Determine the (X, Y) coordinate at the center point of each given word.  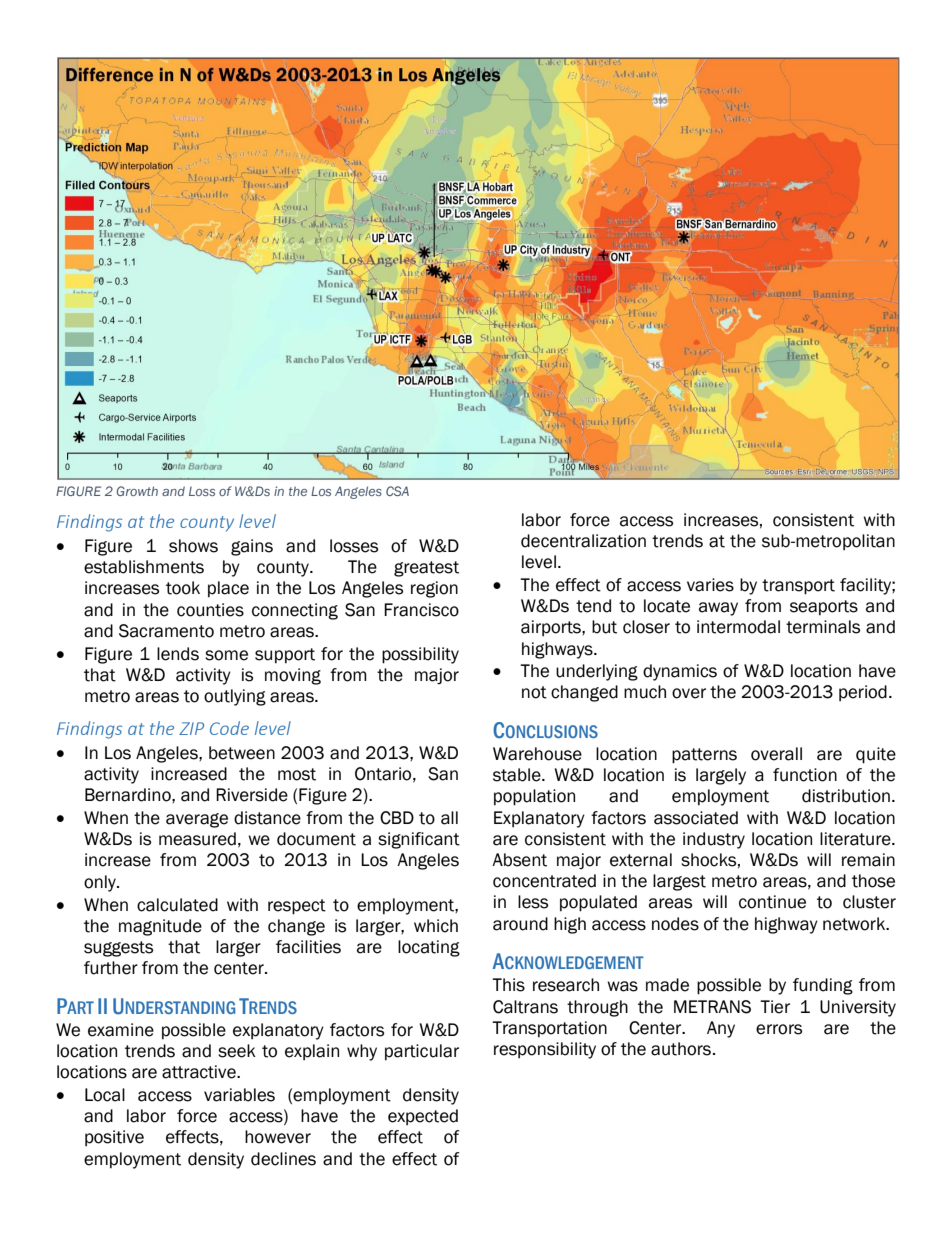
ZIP (191, 728)
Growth (137, 491)
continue (772, 902)
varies (710, 585)
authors (682, 1049)
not (534, 692)
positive (114, 1138)
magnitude (160, 927)
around (520, 924)
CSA (397, 491)
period (863, 693)
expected (423, 1117)
